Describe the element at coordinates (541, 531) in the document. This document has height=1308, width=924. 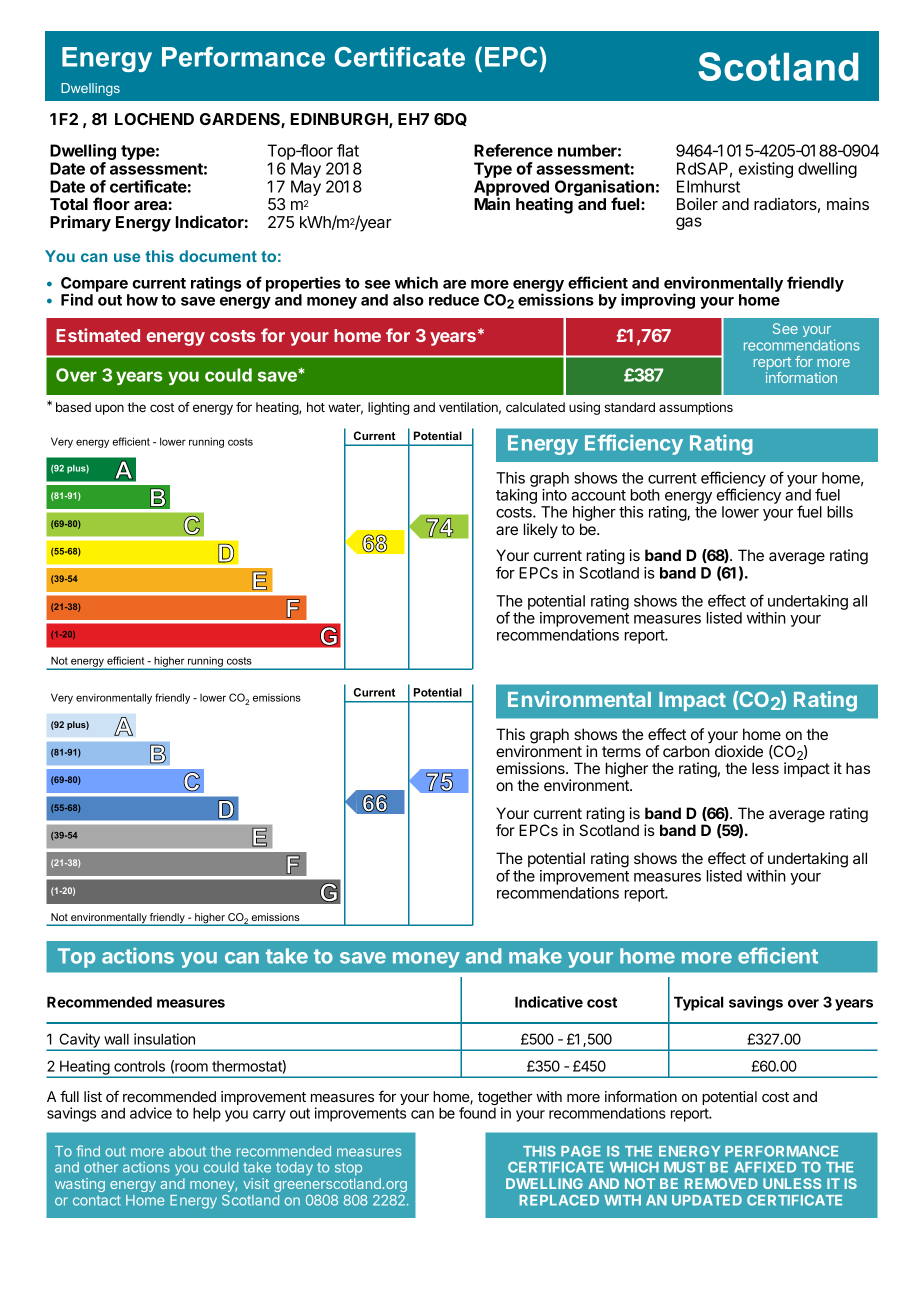
I see `likely` at that location.
